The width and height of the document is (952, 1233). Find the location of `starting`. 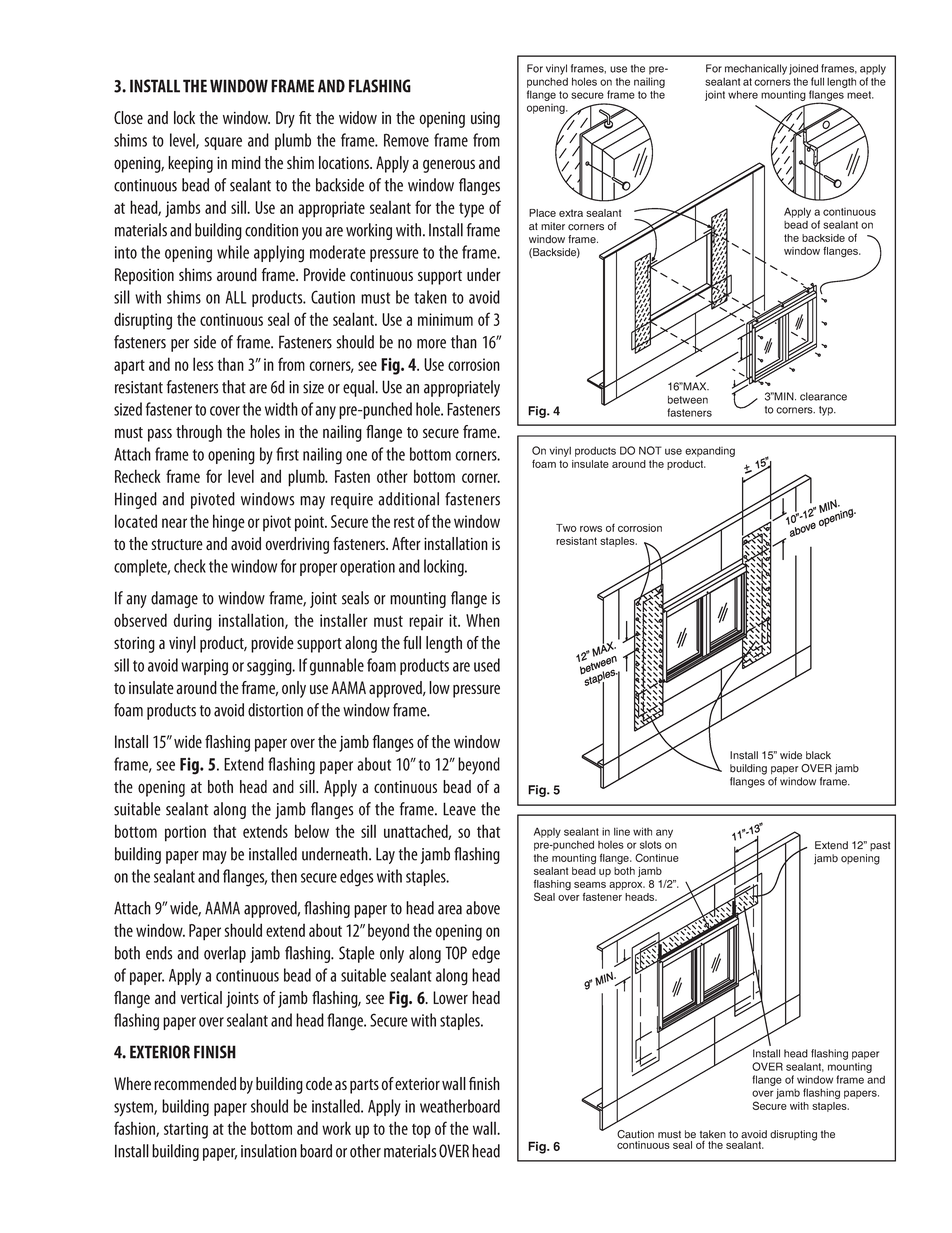

starting is located at coordinates (186, 1130).
